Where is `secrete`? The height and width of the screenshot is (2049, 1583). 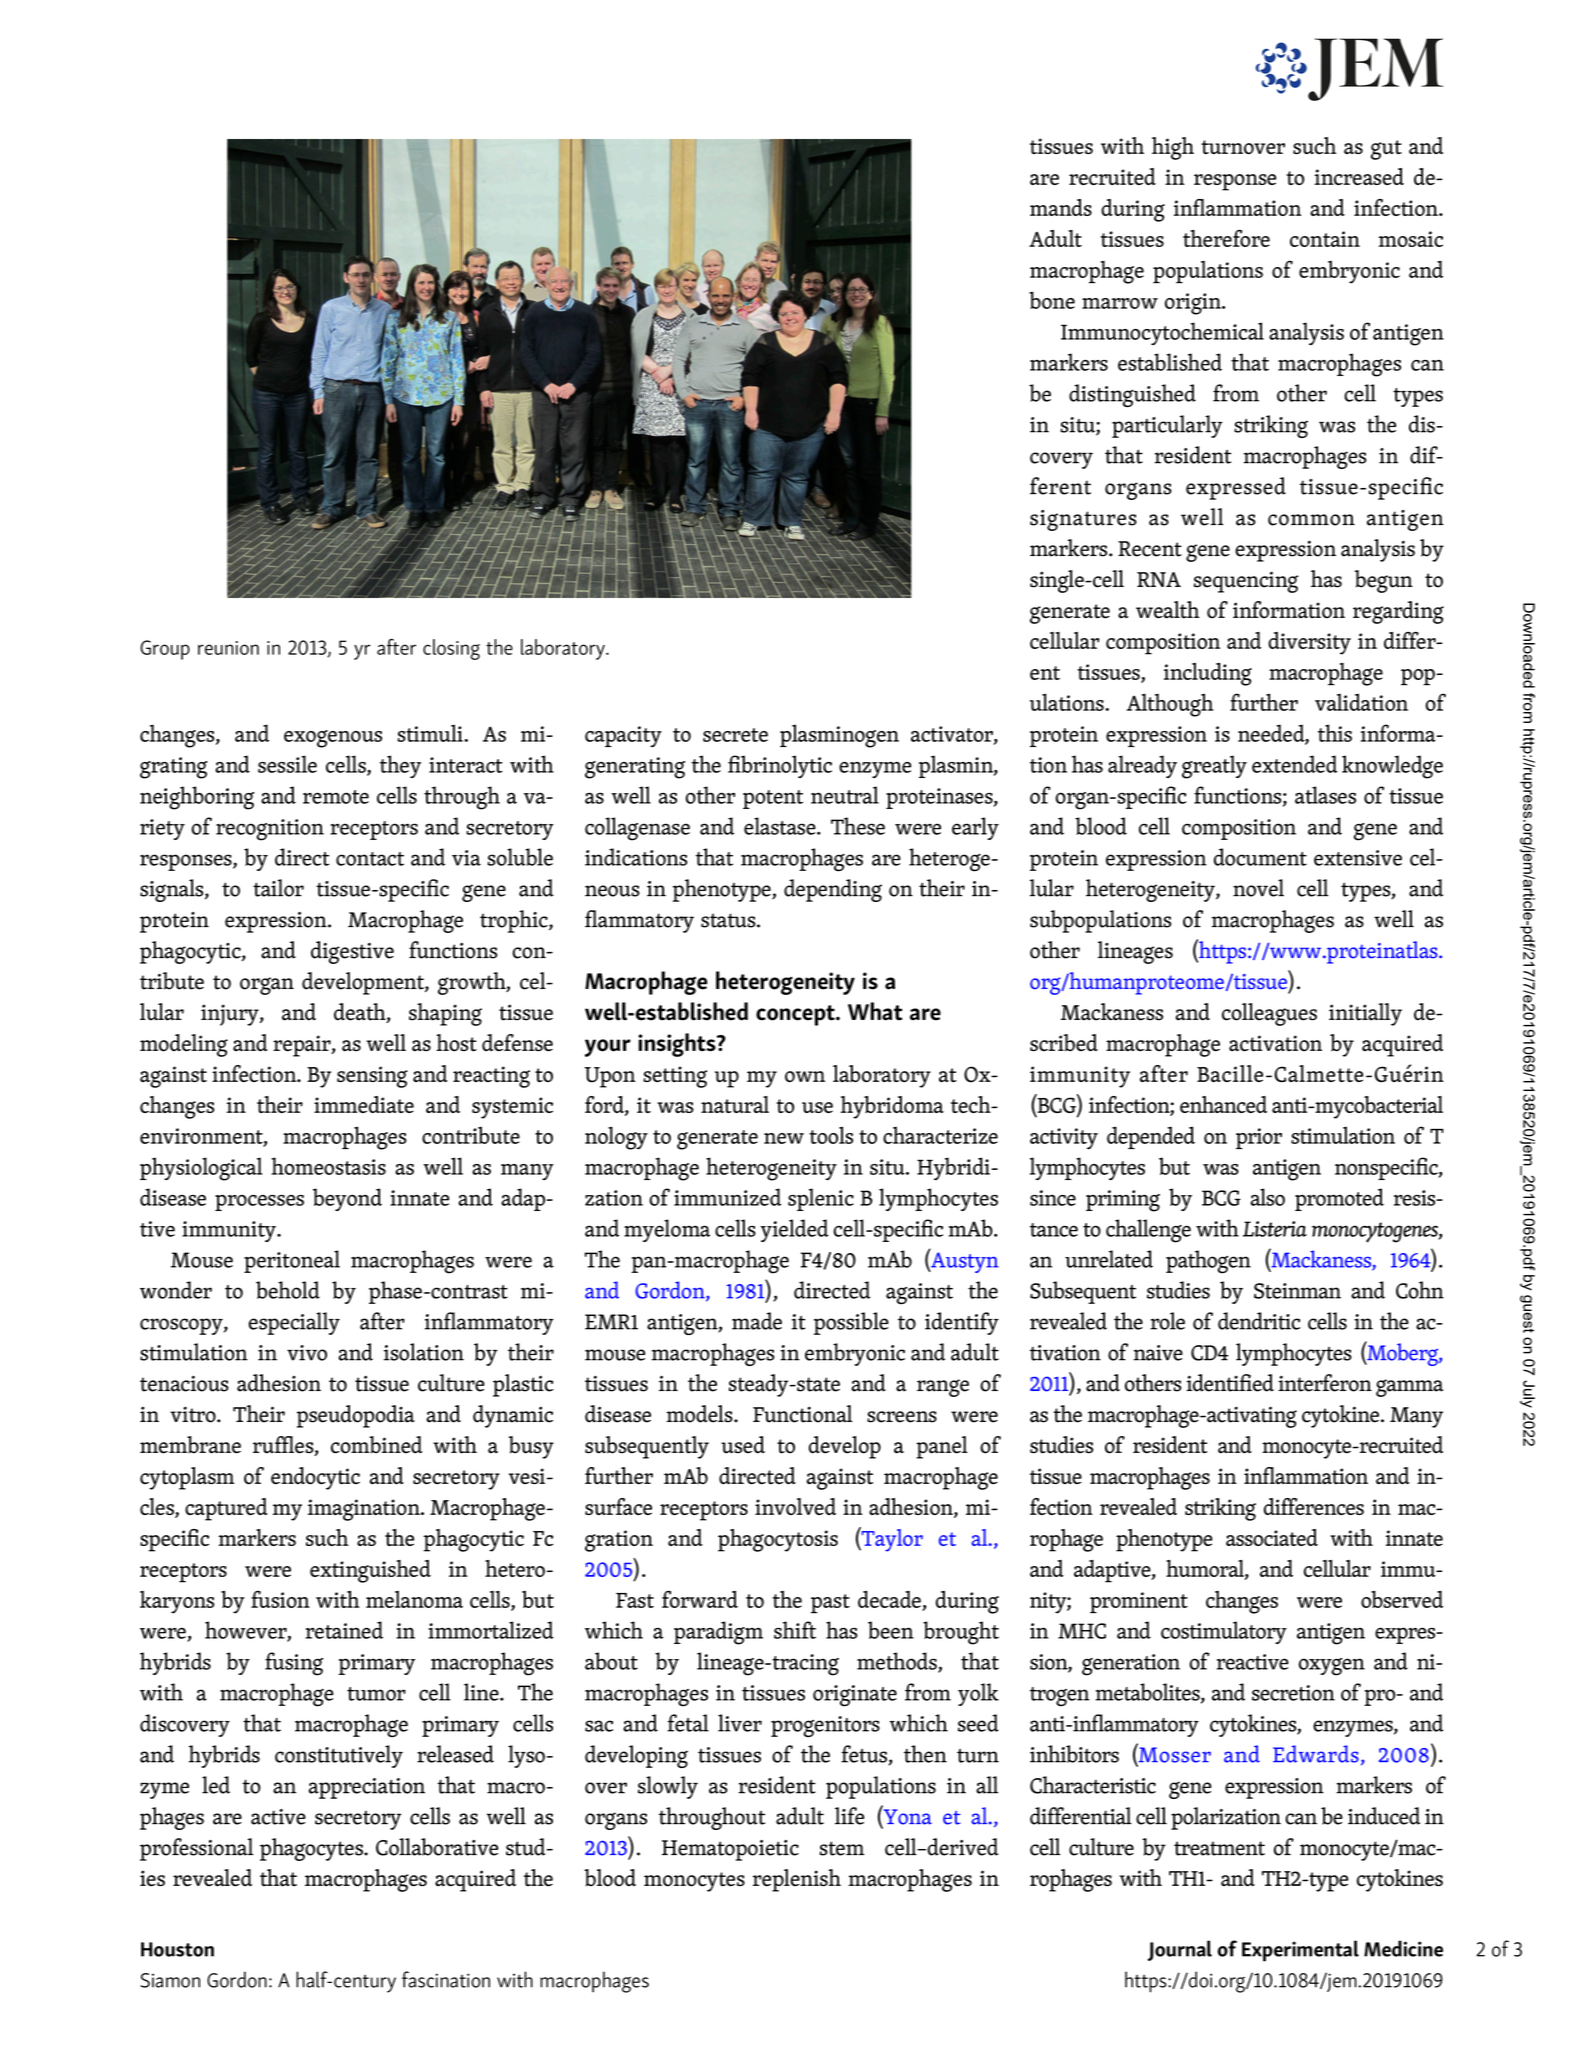
secrete is located at coordinates (735, 735).
